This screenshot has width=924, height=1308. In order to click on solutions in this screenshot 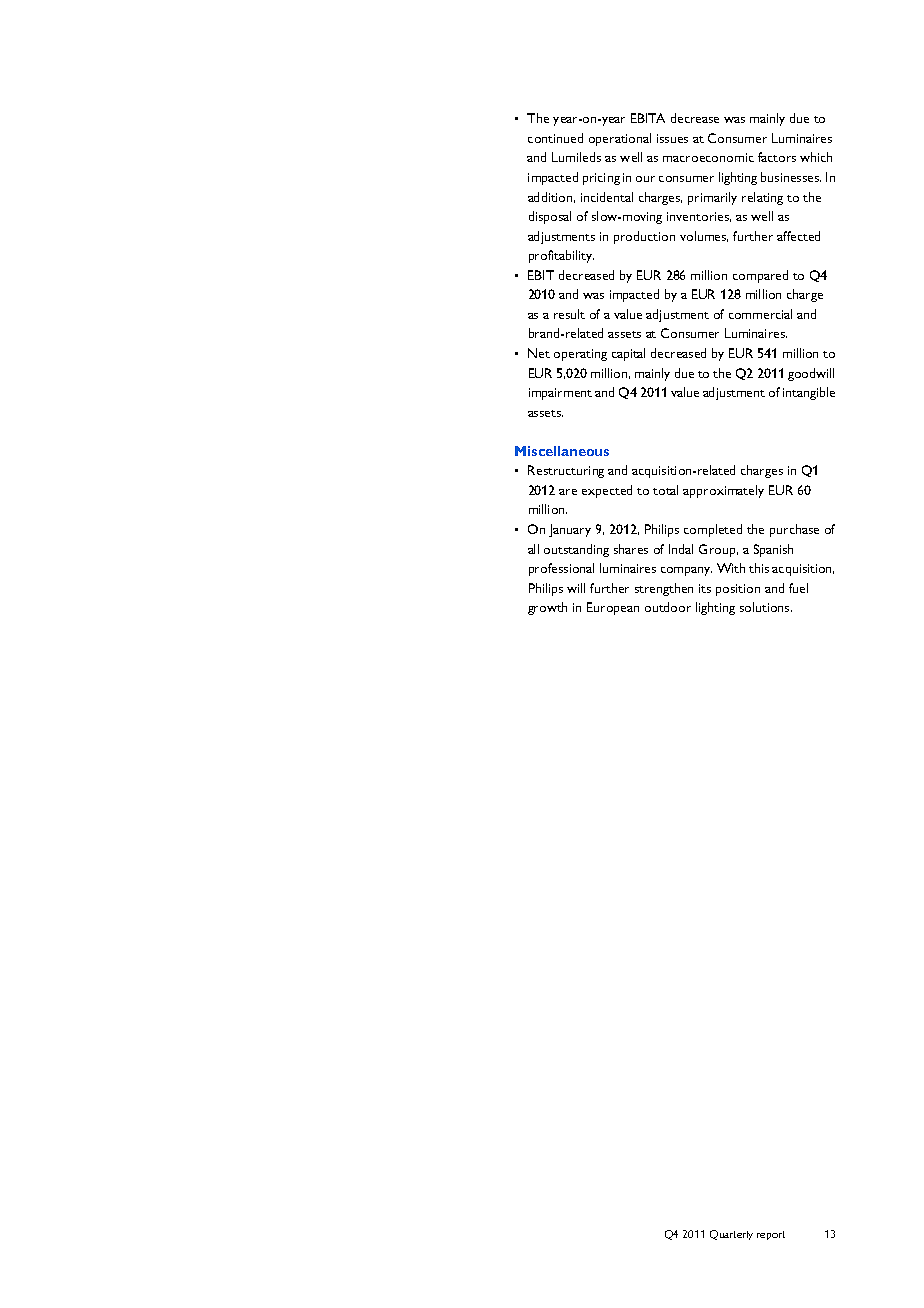, I will do `click(766, 607)`.
